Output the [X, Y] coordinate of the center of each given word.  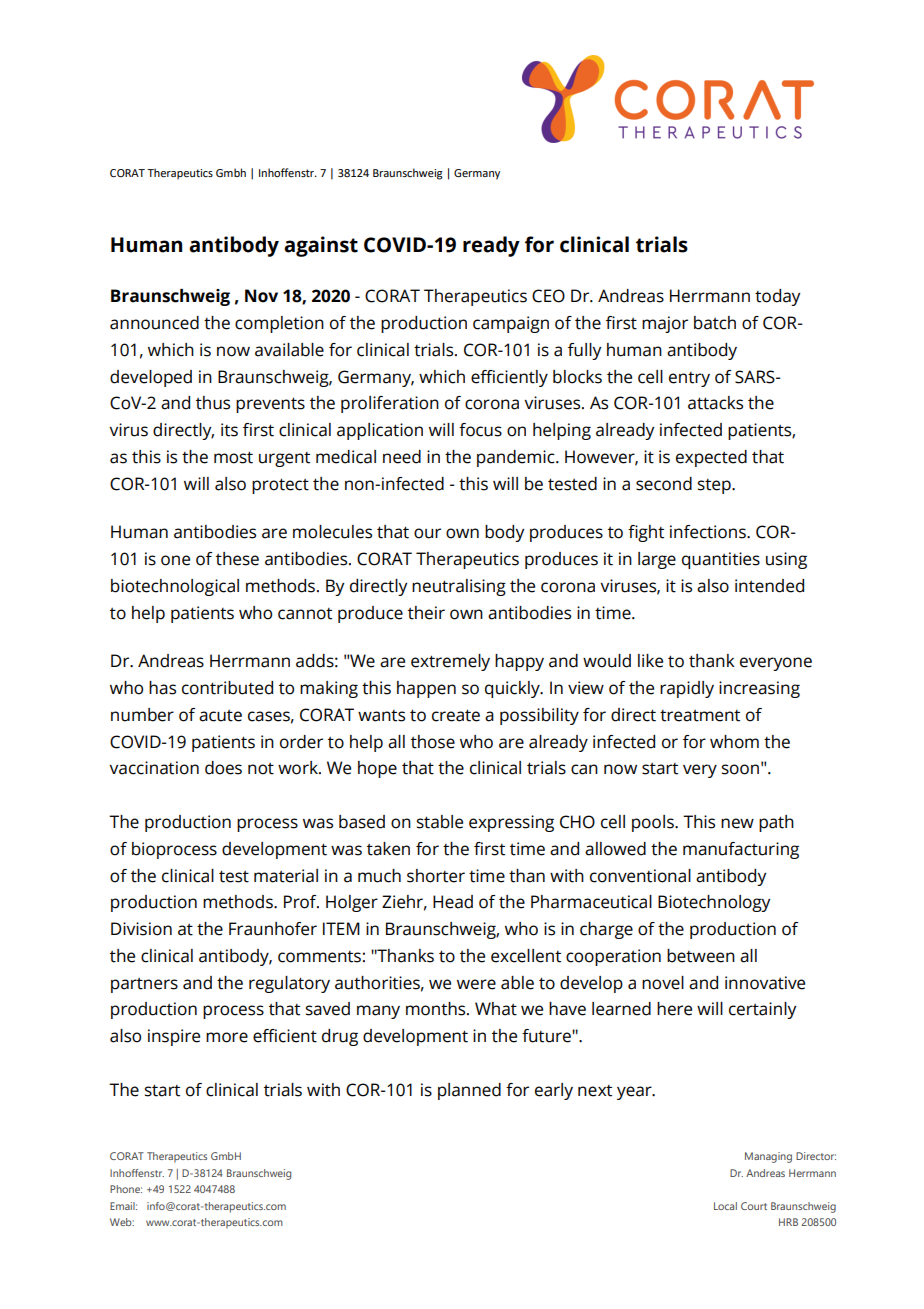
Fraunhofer [273, 929]
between [701, 956]
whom [734, 742]
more [227, 1037]
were [476, 984]
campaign [511, 324]
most [233, 457]
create [456, 715]
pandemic [517, 458]
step [715, 486]
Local [725, 1206]
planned [469, 1091]
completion [279, 324]
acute [220, 716]
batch [715, 323]
